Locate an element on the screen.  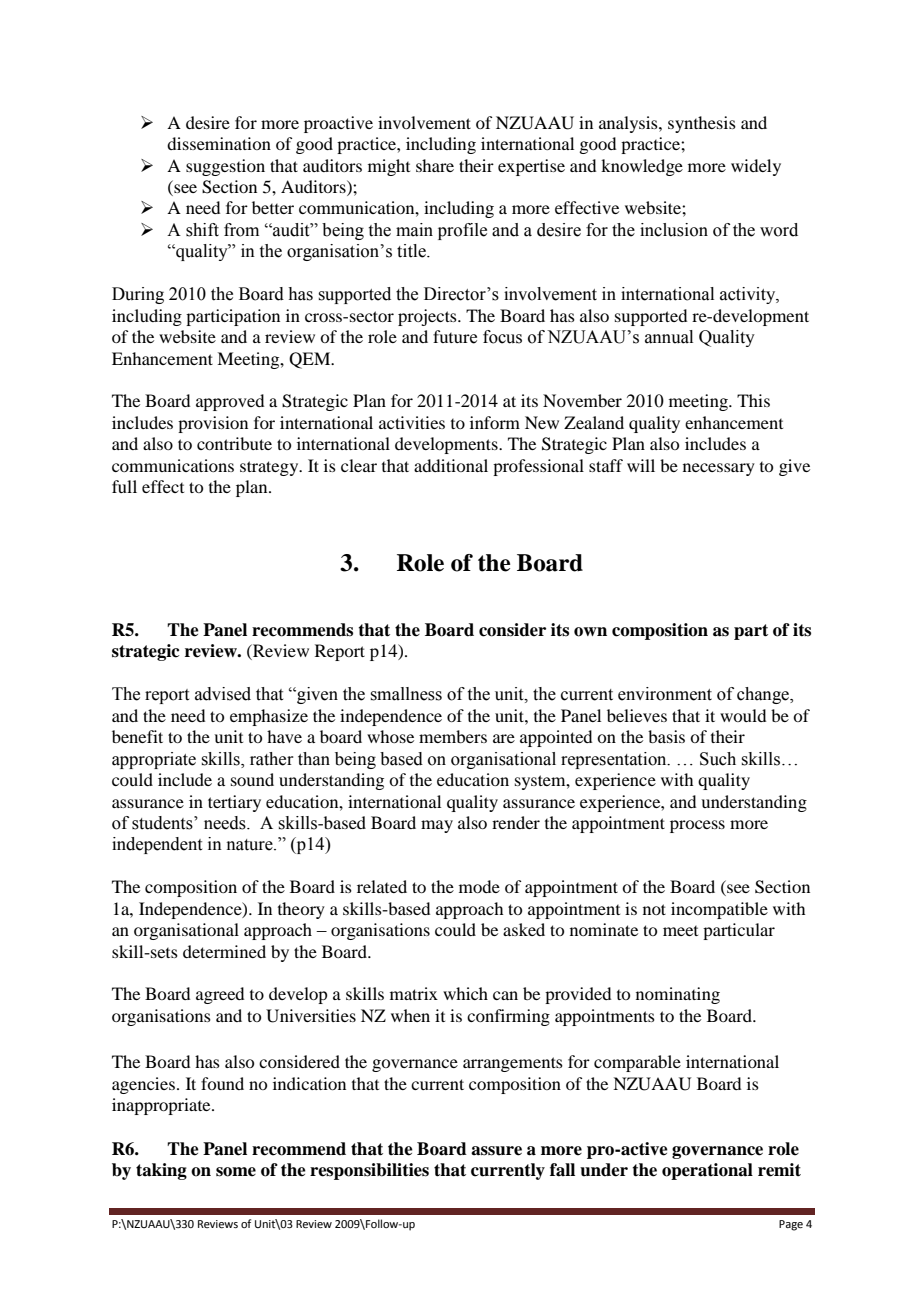
smallness is located at coordinates (406, 694).
